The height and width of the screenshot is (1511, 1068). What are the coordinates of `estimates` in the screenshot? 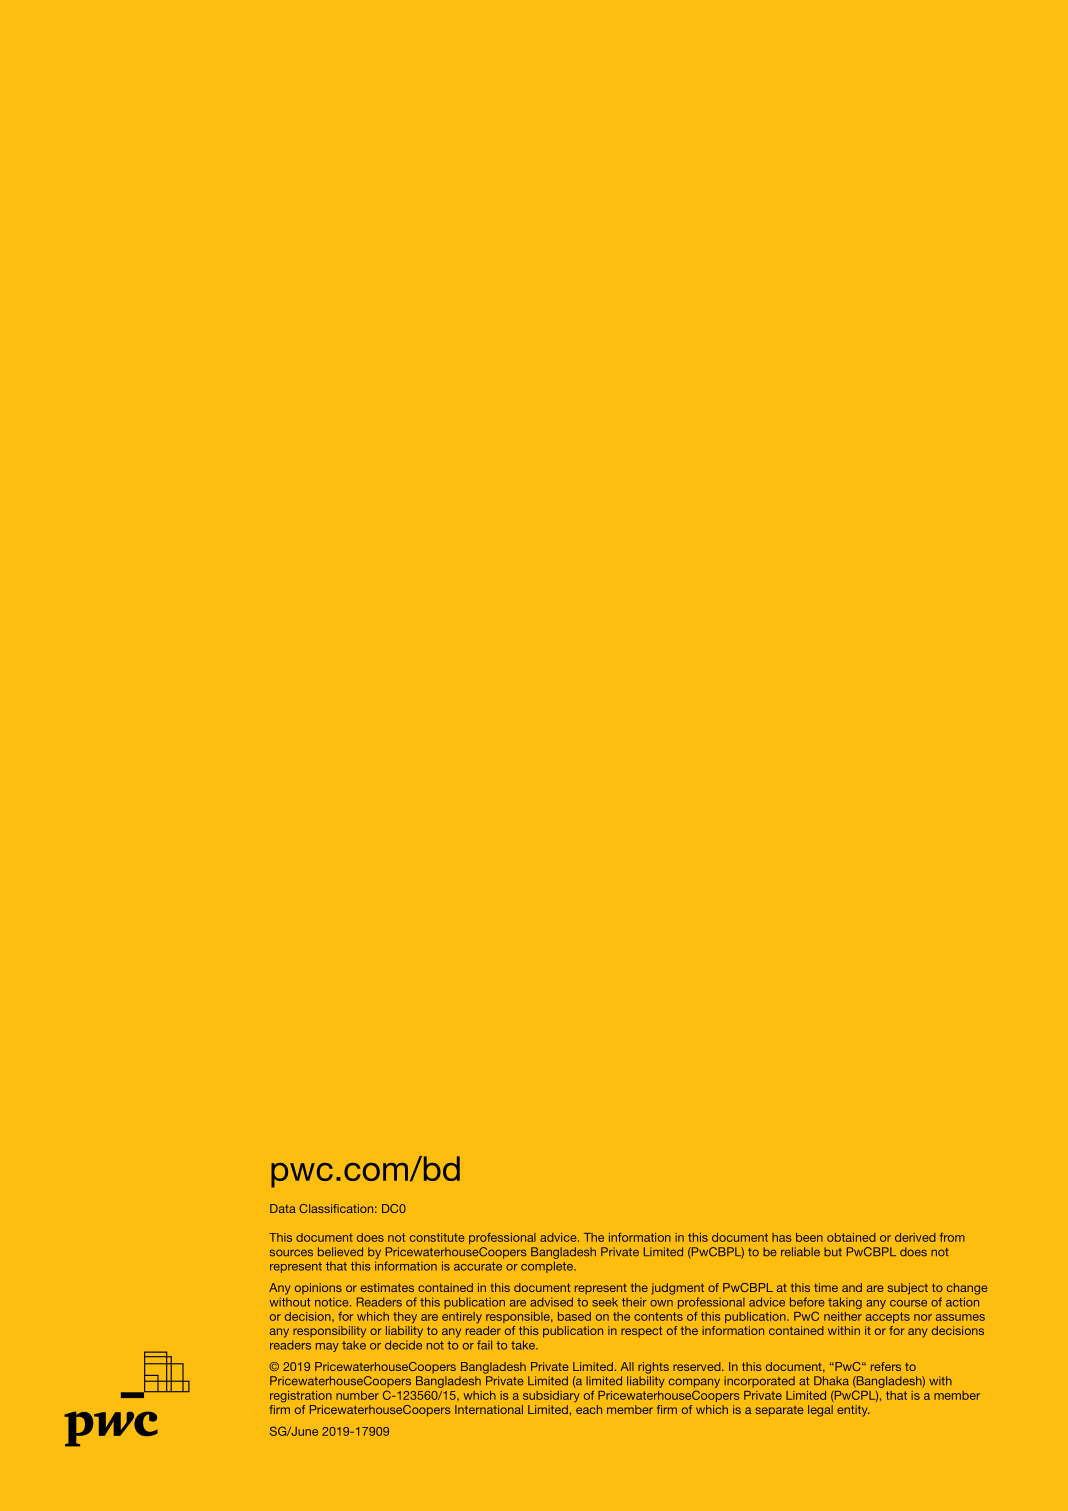 It's located at (387, 1287).
